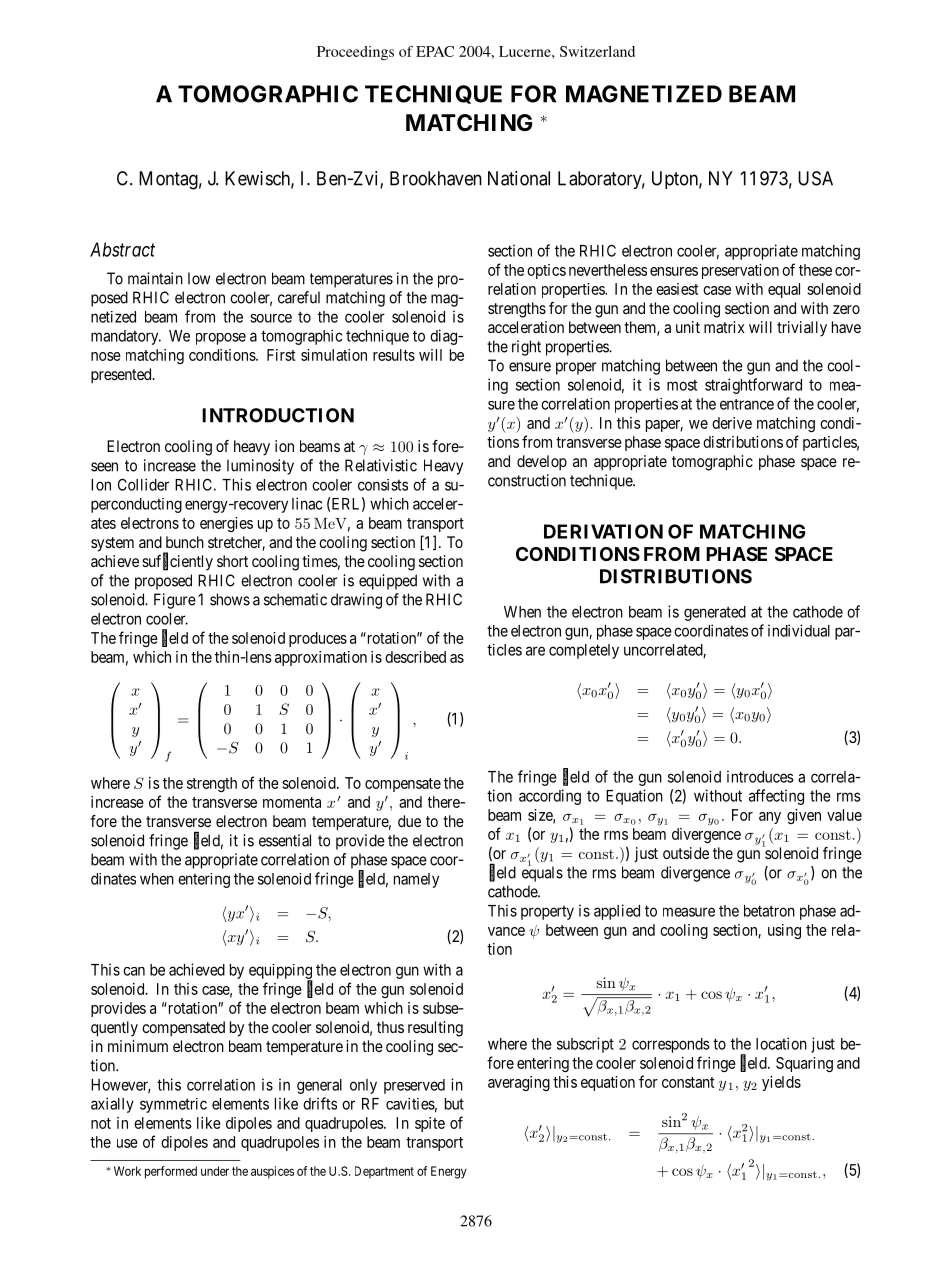  Describe the element at coordinates (760, 776) in the screenshot. I see `introduces` at that location.
